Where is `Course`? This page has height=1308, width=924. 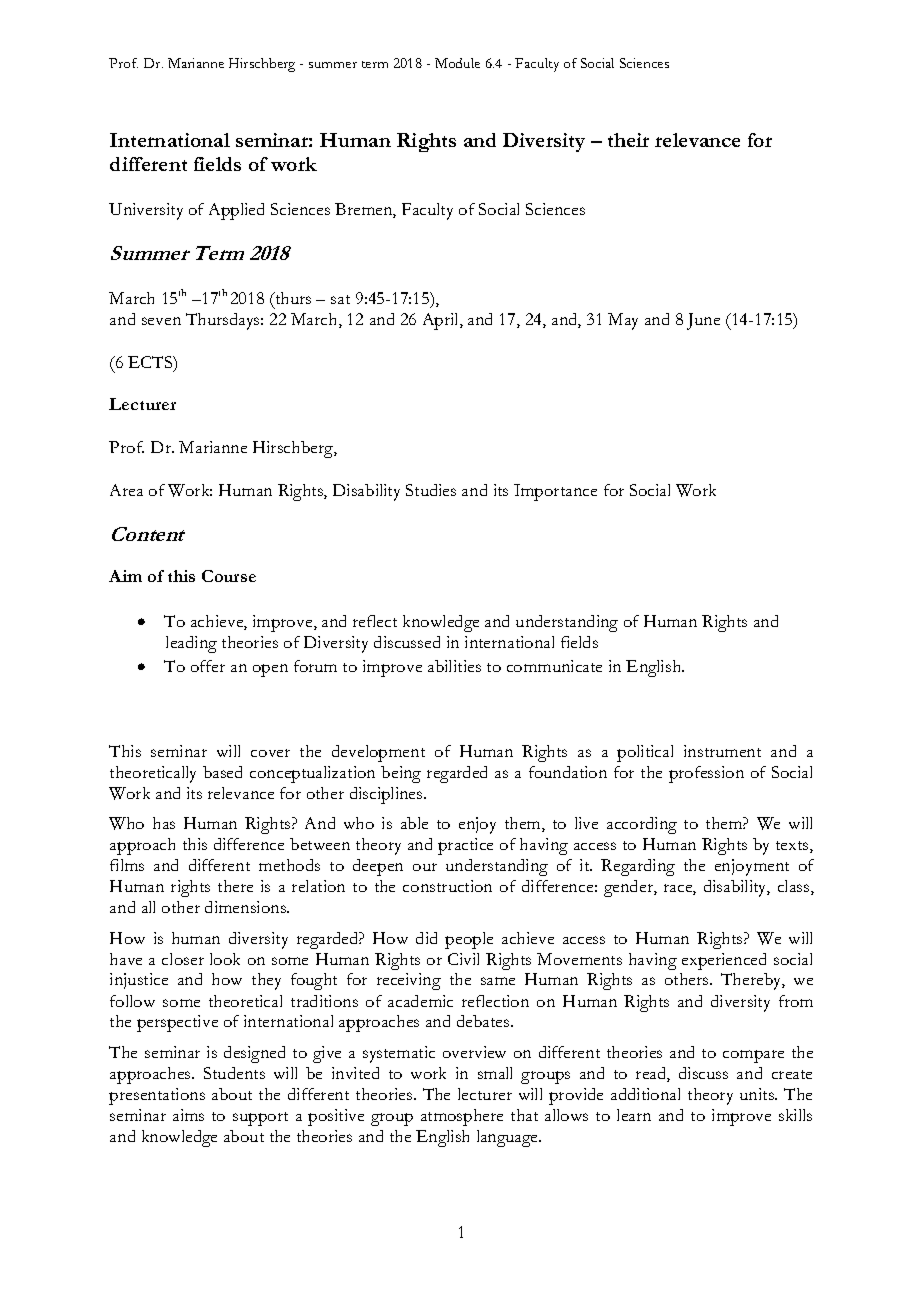
Course is located at coordinates (229, 576).
